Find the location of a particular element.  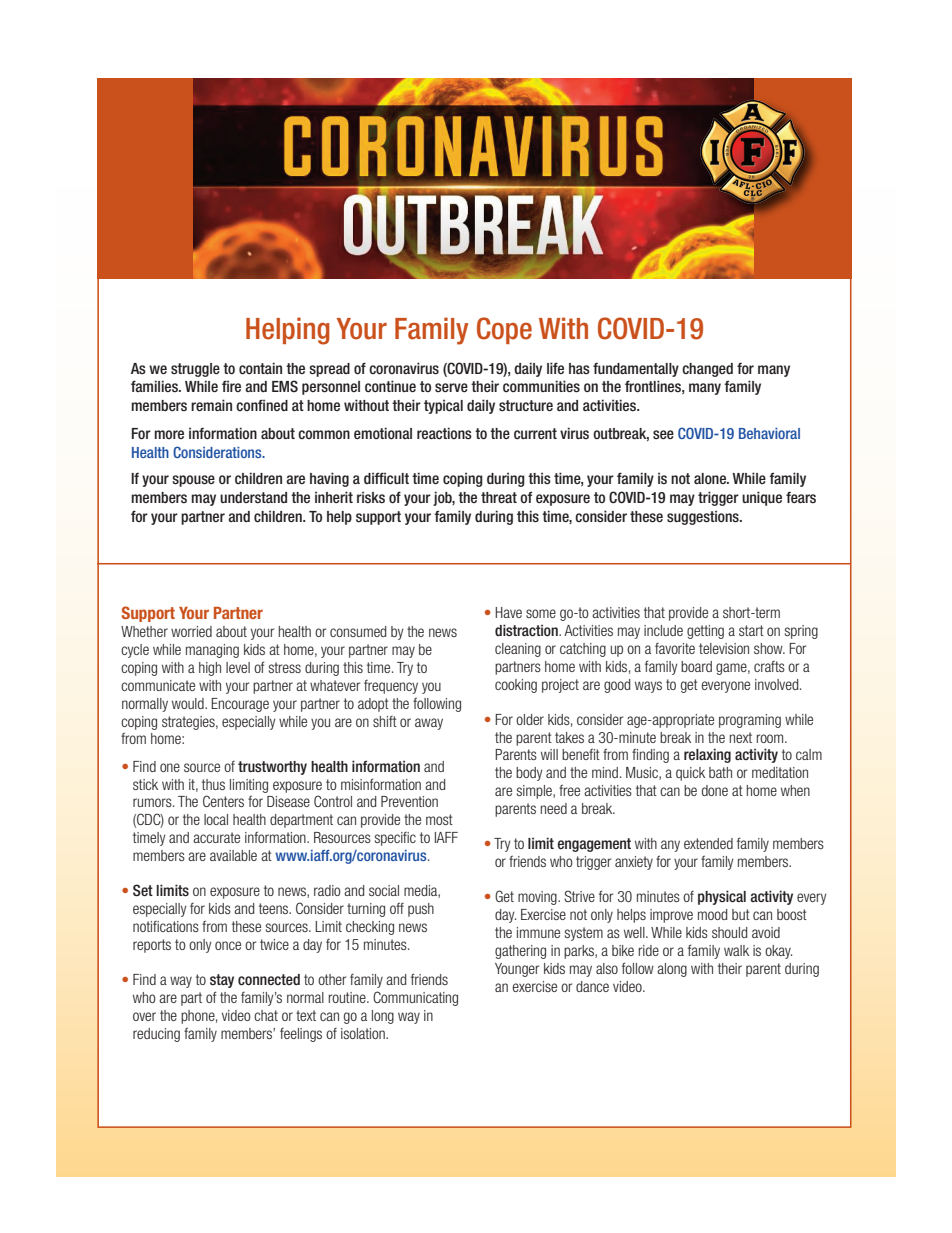

cooking is located at coordinates (516, 686).
